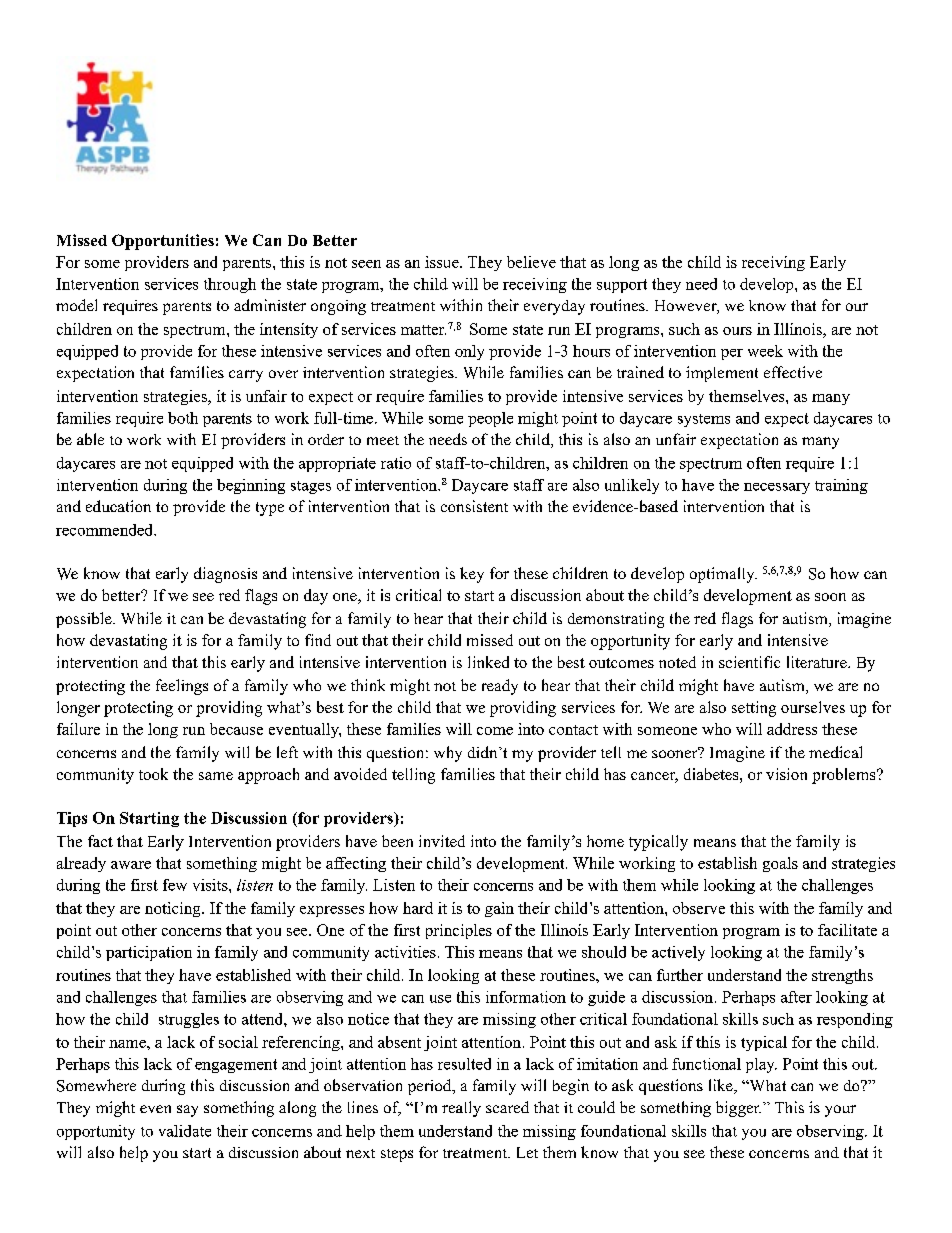 Image resolution: width=952 pixels, height=1233 pixels. Describe the element at coordinates (765, 351) in the screenshot. I see `week` at that location.
